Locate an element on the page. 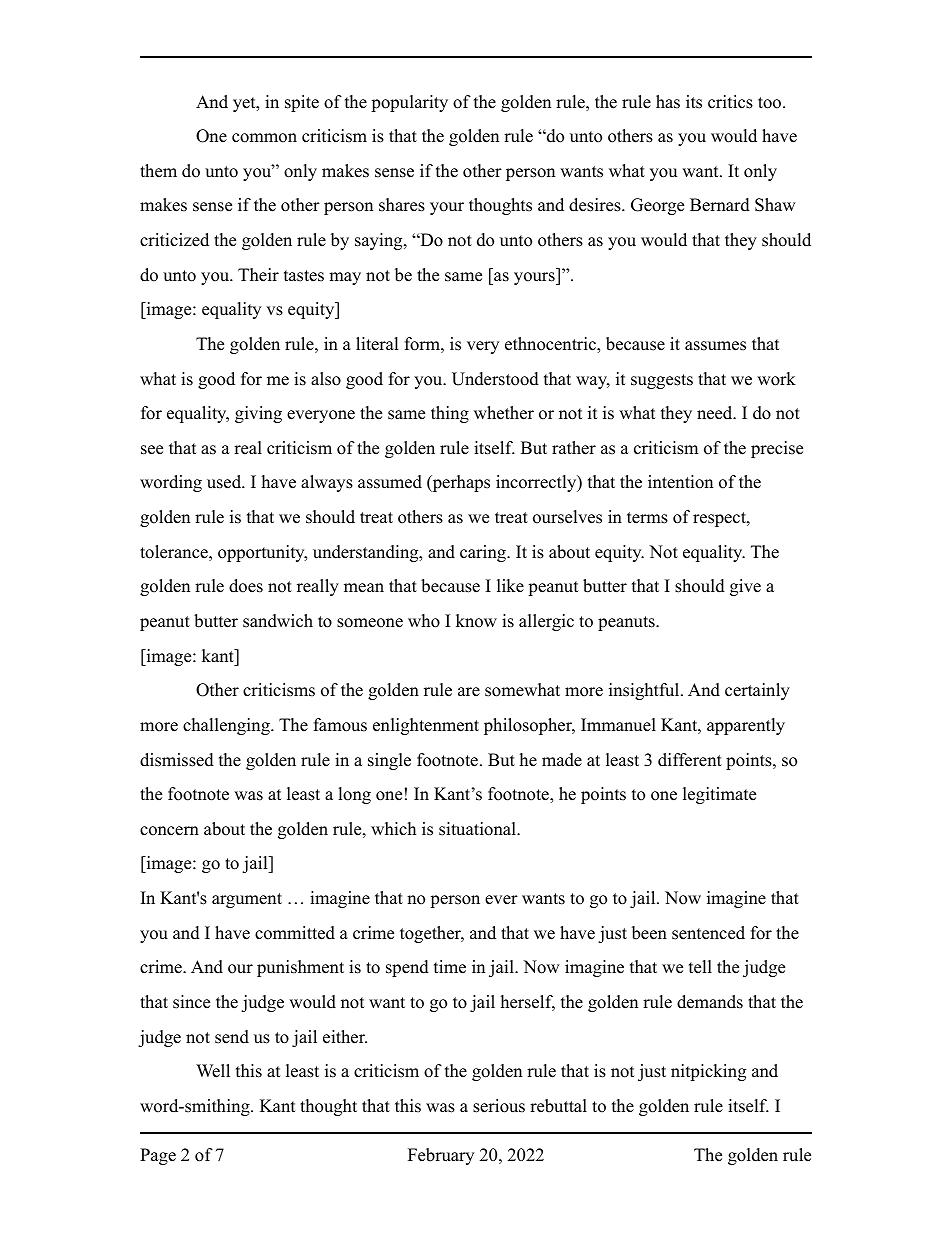 The height and width of the image is (1233, 952). know is located at coordinates (476, 621).
